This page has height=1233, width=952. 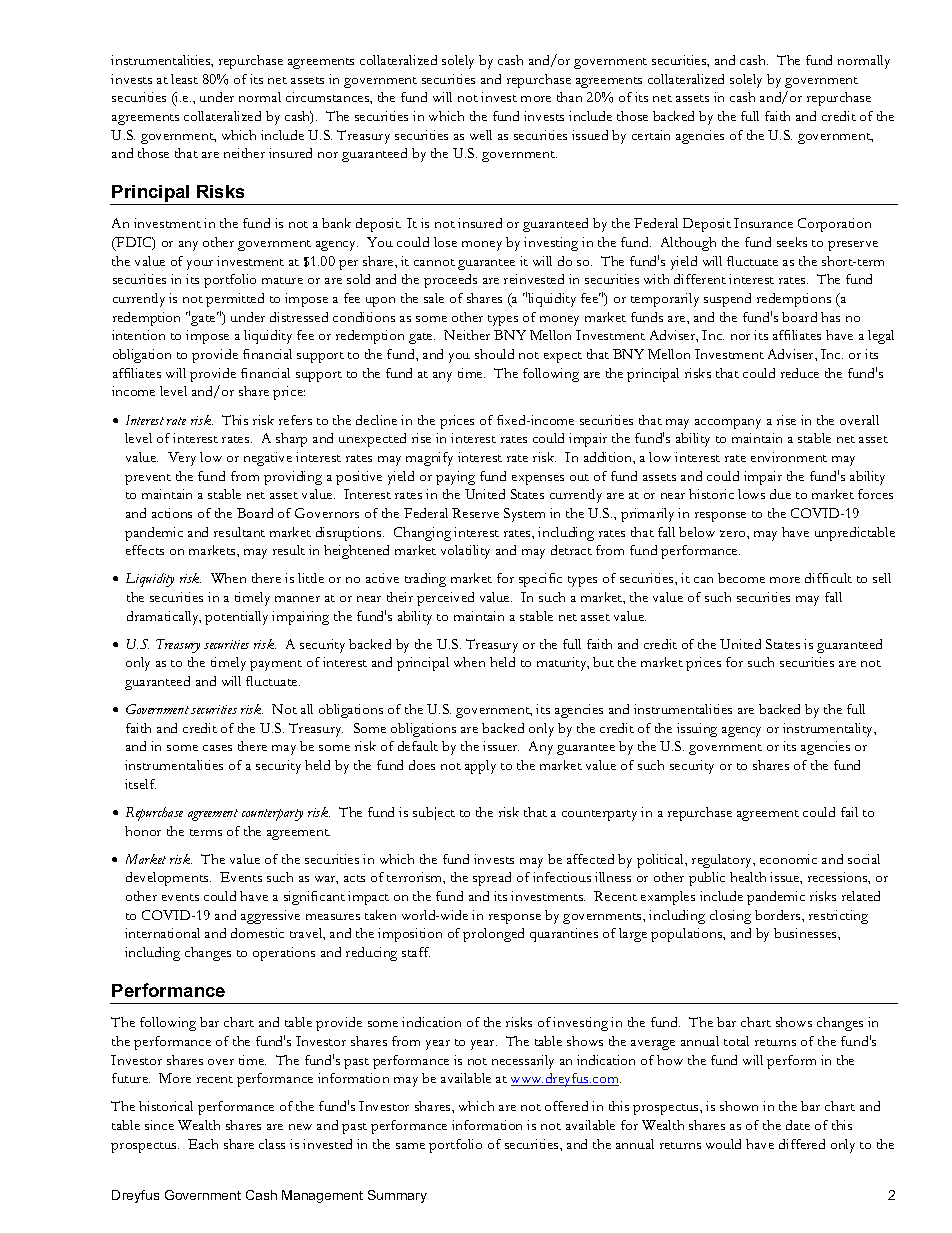 What do you see at coordinates (651, 135) in the page?
I see `certain` at bounding box center [651, 135].
